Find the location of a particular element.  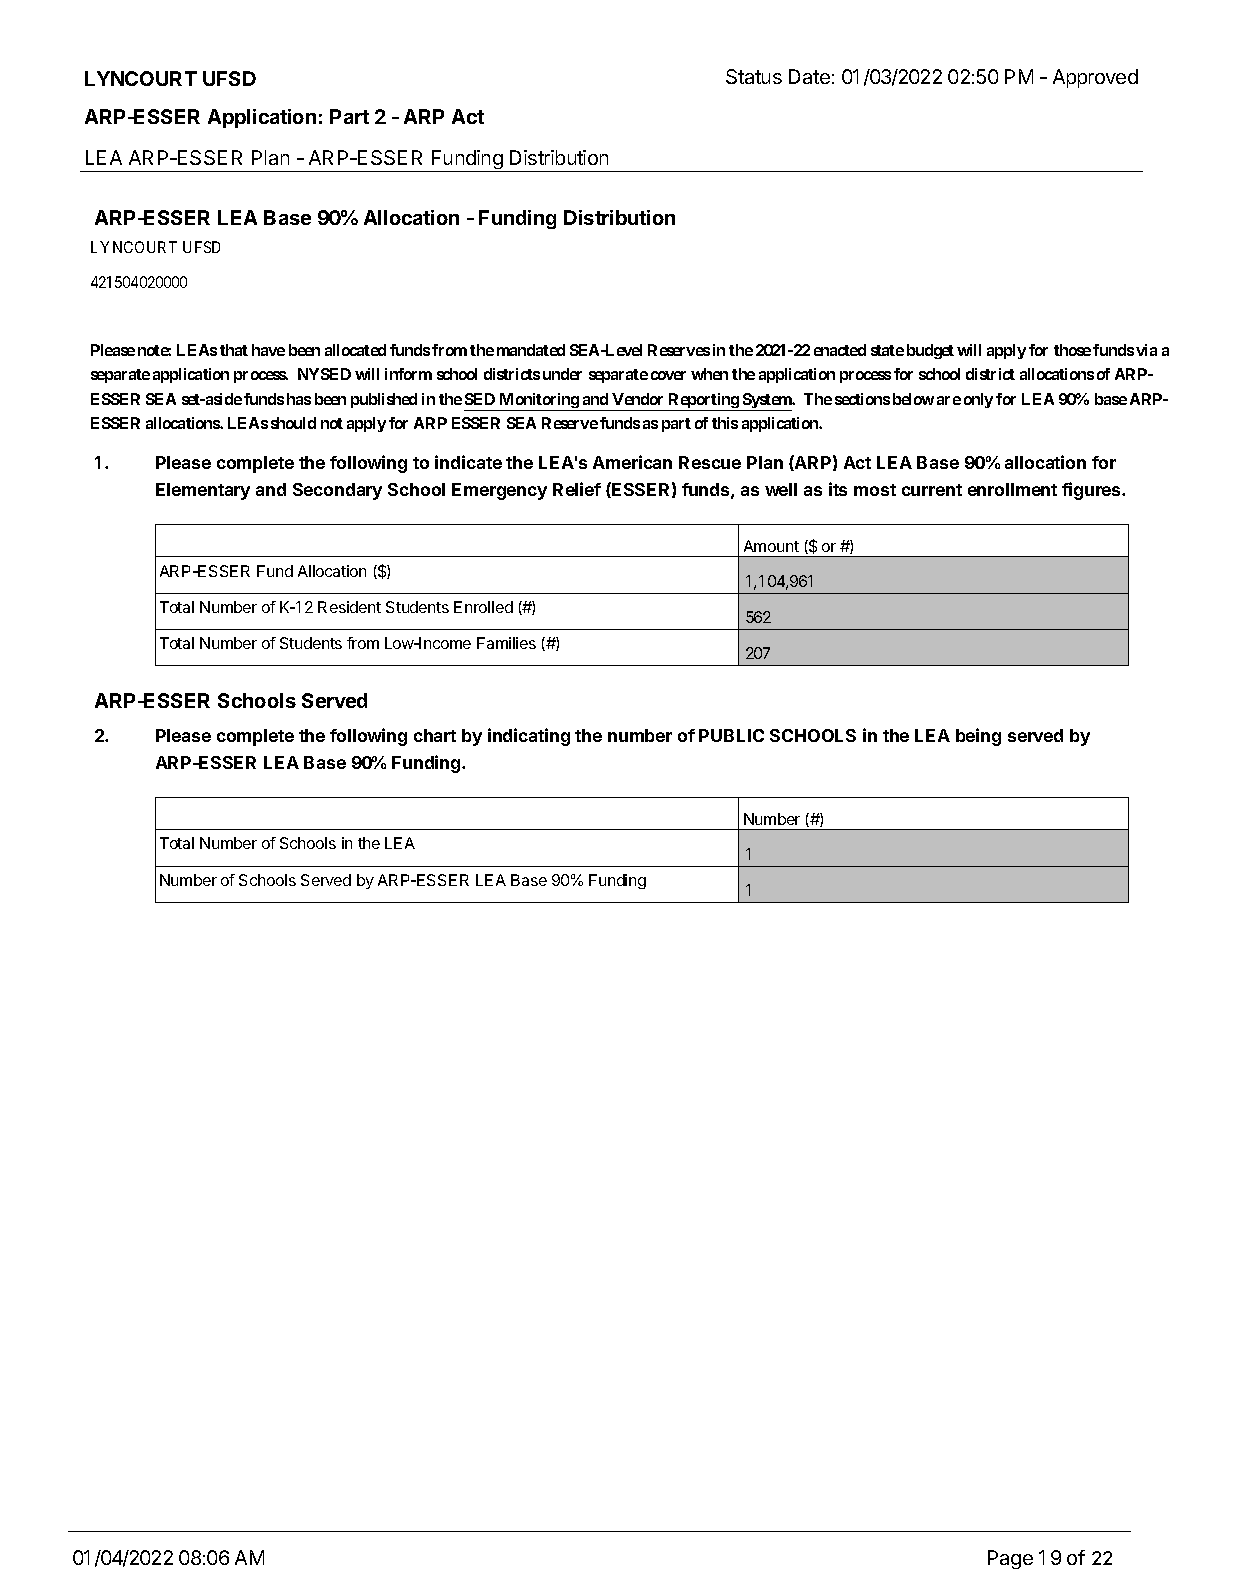

PUBLIC is located at coordinates (731, 735).
